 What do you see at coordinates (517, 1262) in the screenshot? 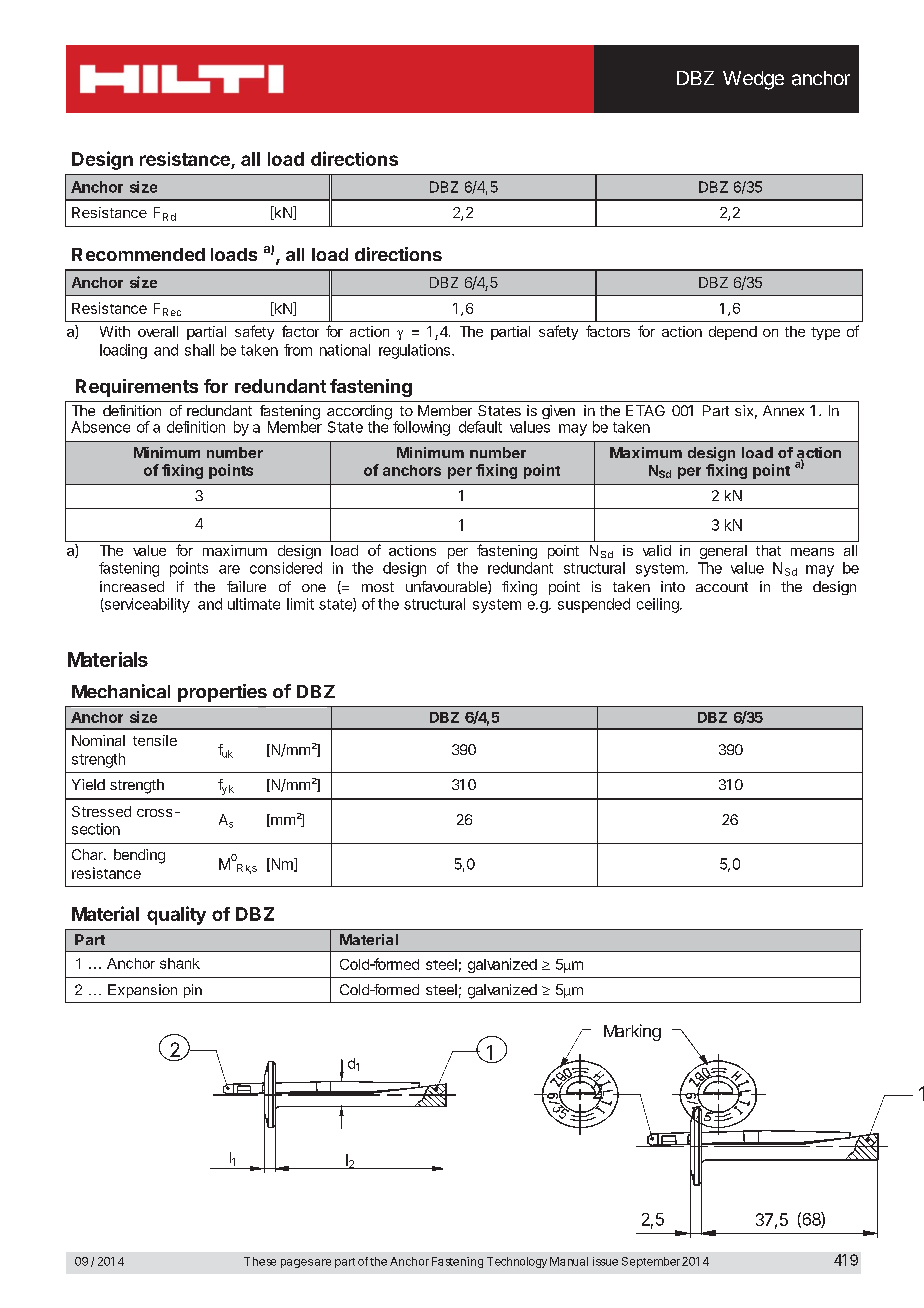
I see `Technology` at bounding box center [517, 1262].
